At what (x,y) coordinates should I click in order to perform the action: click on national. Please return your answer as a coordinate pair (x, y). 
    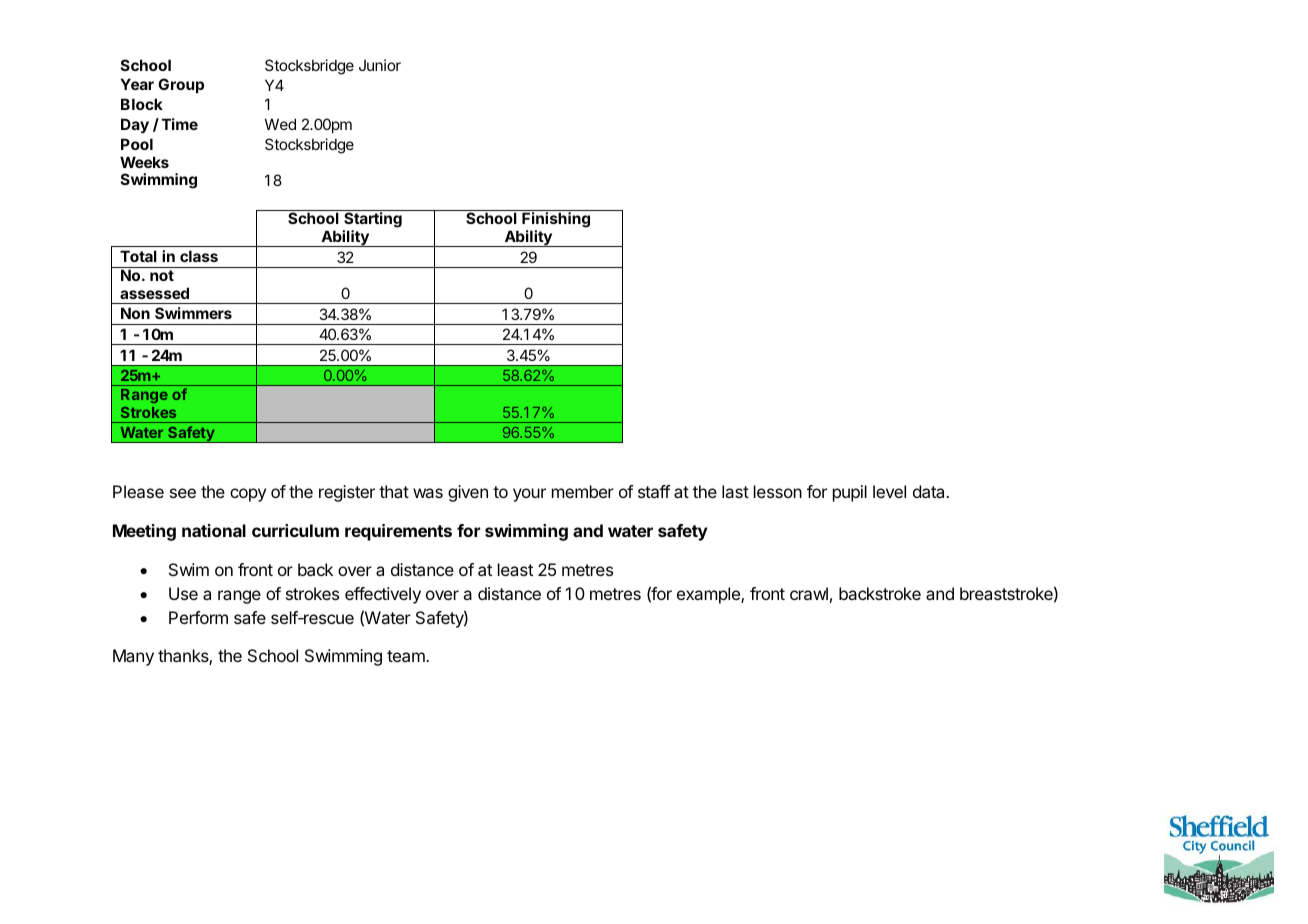
    Looking at the image, I should click on (214, 530).
